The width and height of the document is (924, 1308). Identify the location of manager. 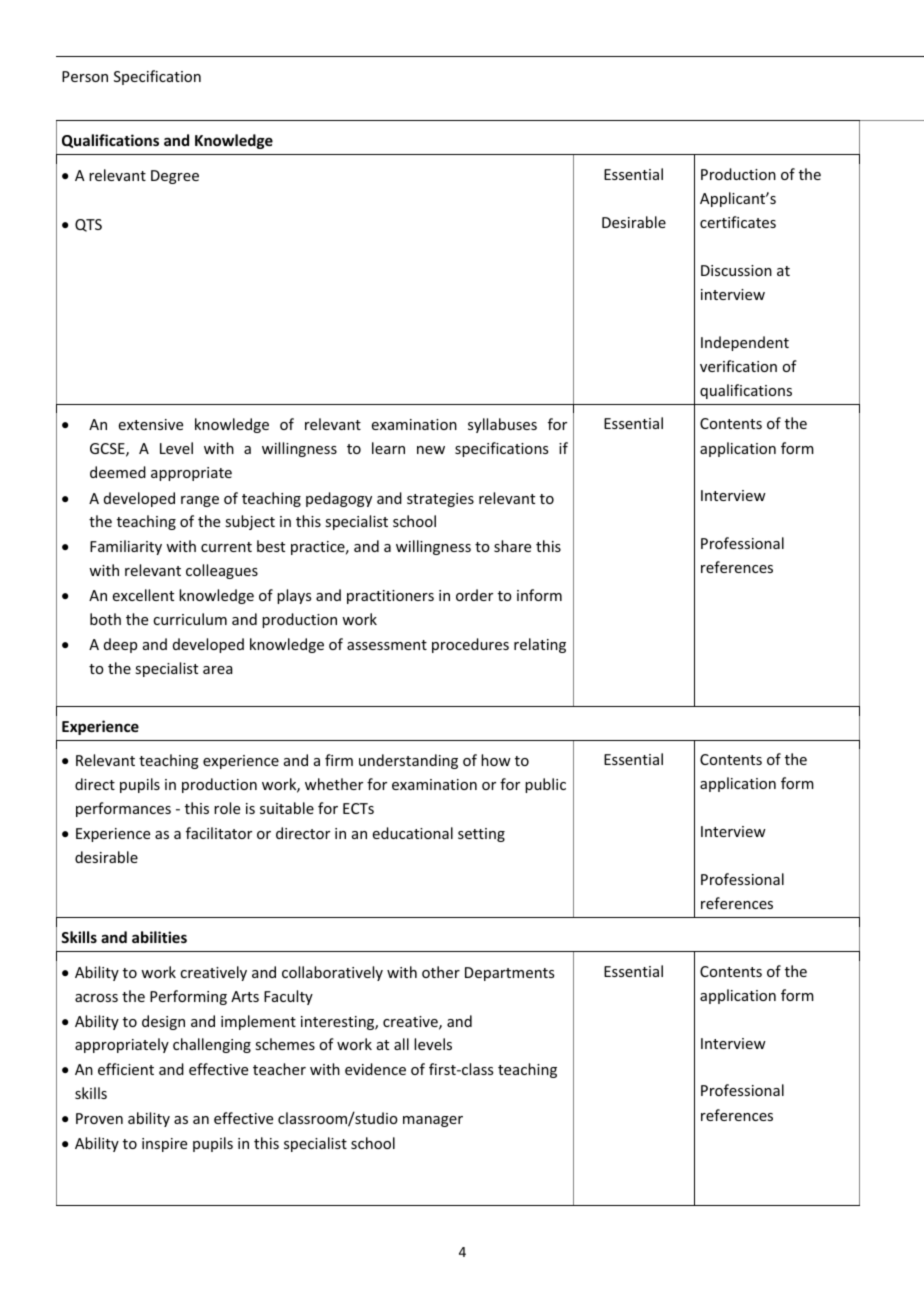
(433, 1121).
